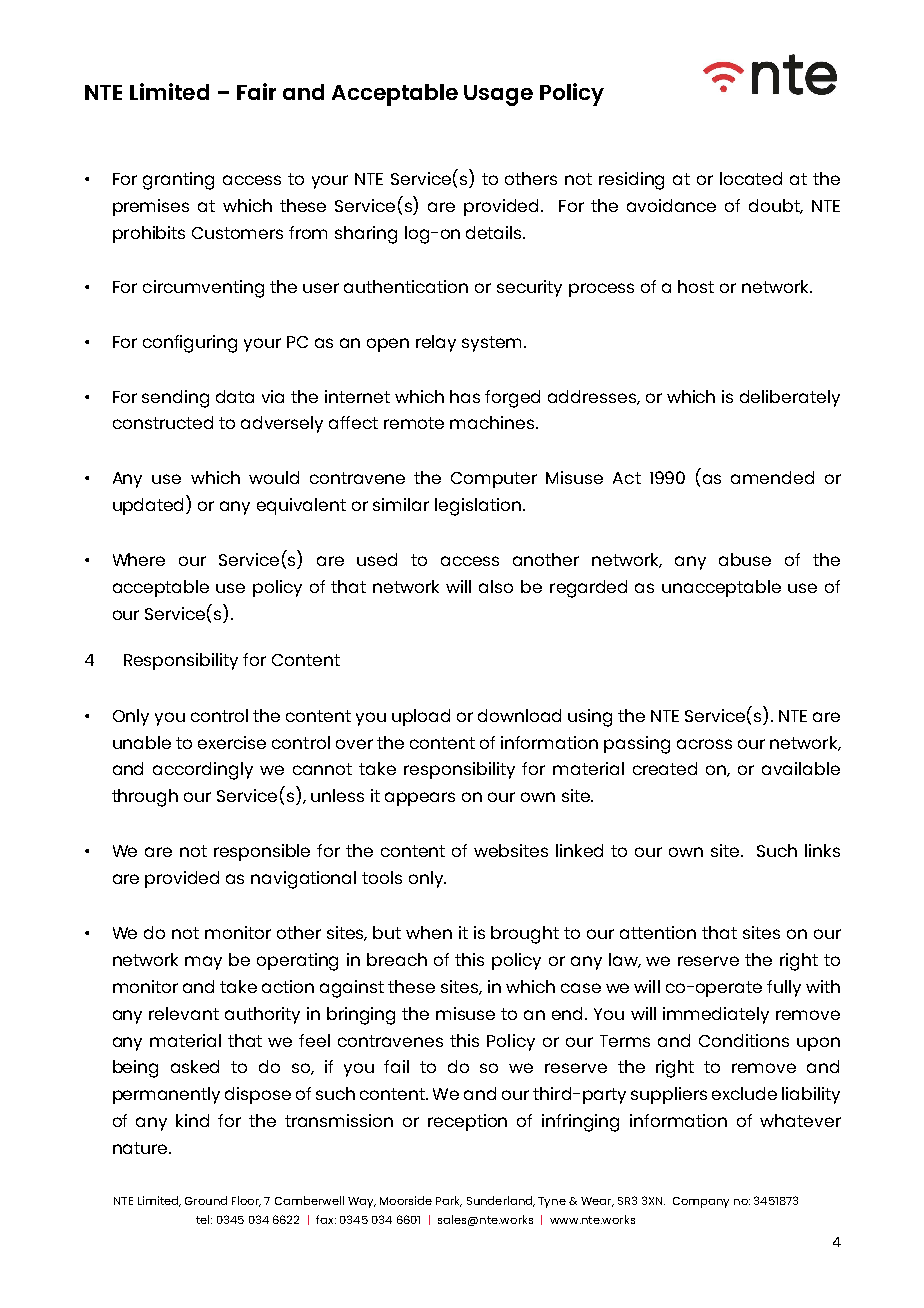 The width and height of the image is (924, 1308). Describe the element at coordinates (498, 95) in the image. I see `Usage` at that location.
